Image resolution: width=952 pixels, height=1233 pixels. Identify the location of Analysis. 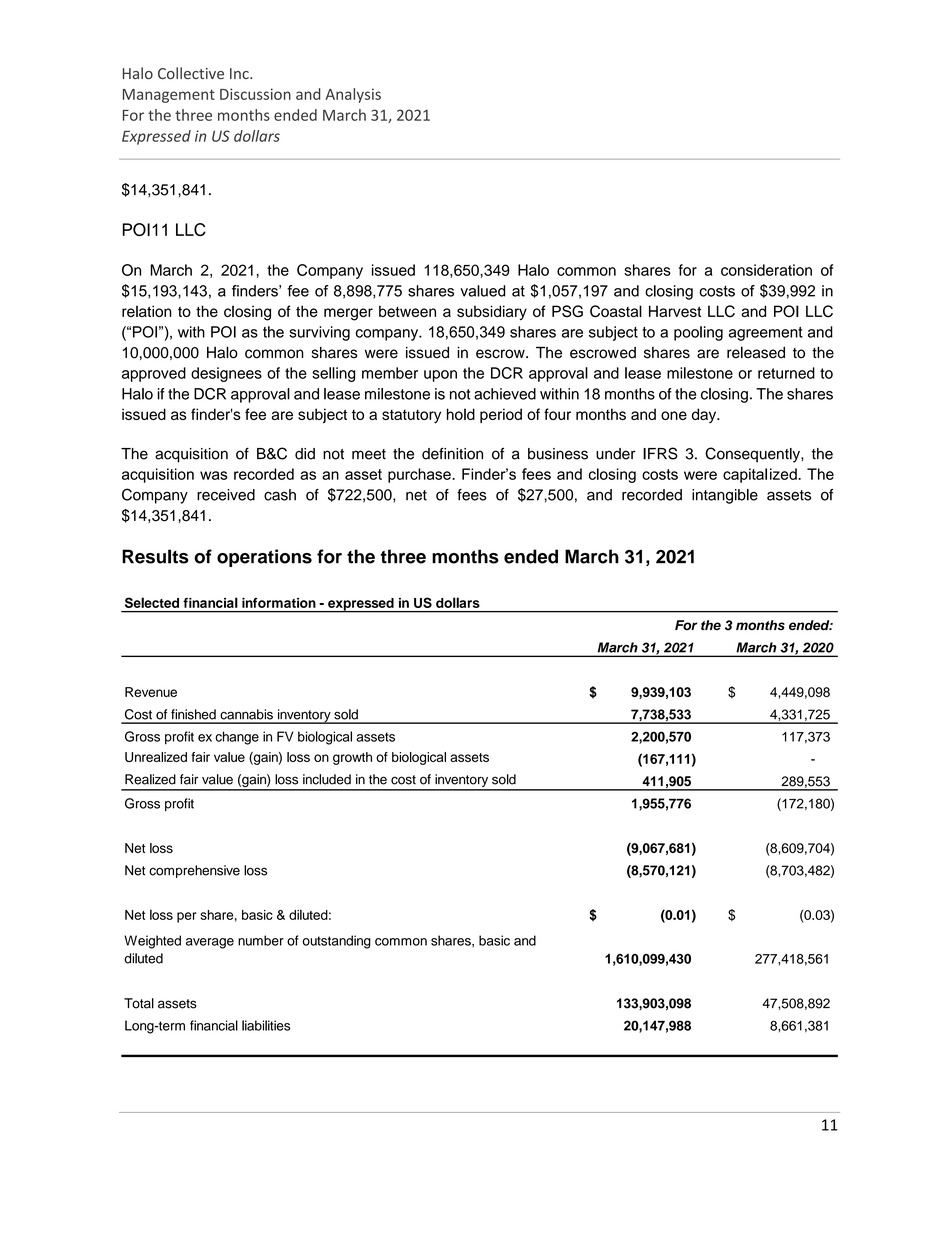
(353, 95).
